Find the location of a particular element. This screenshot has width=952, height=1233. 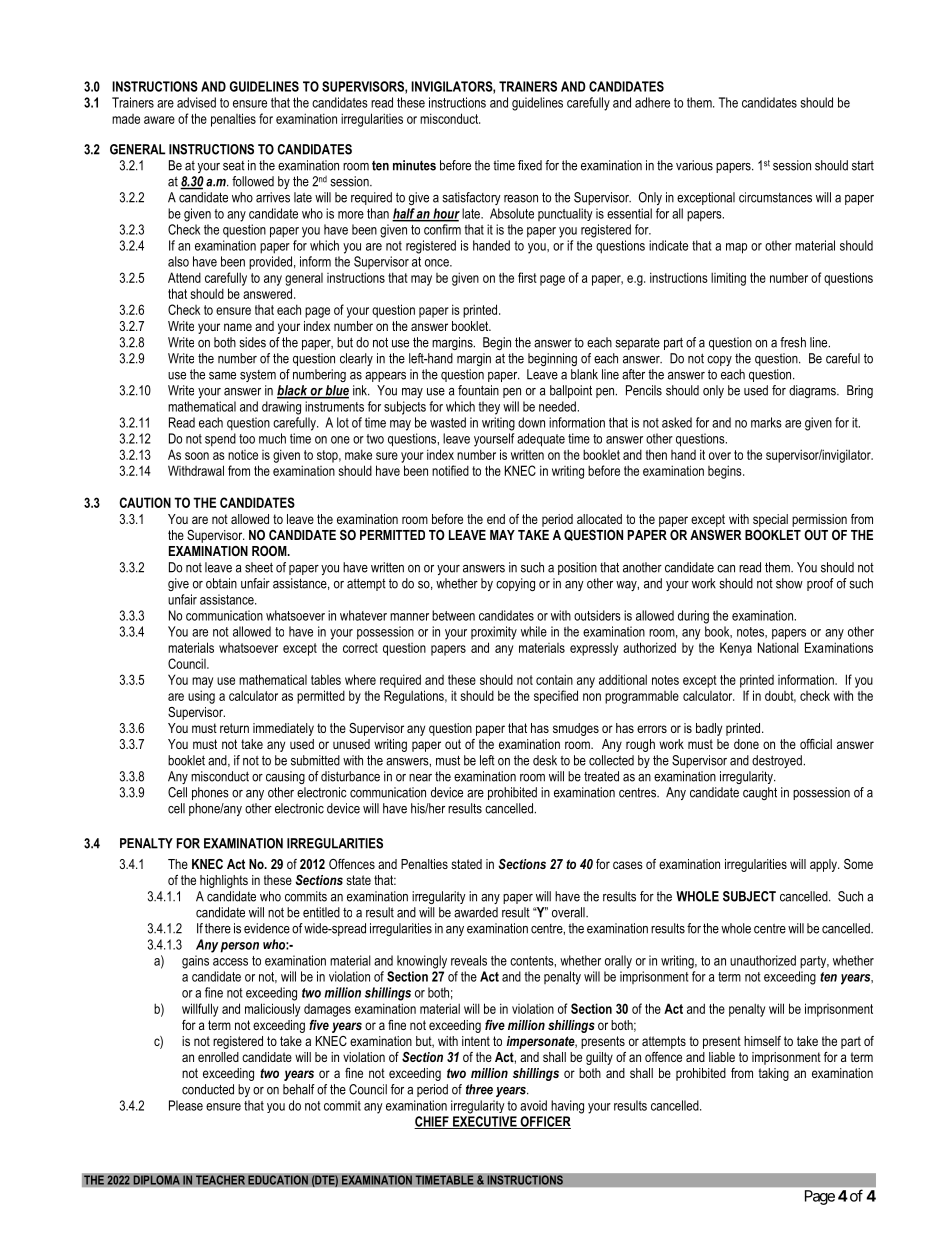

name is located at coordinates (238, 327).
